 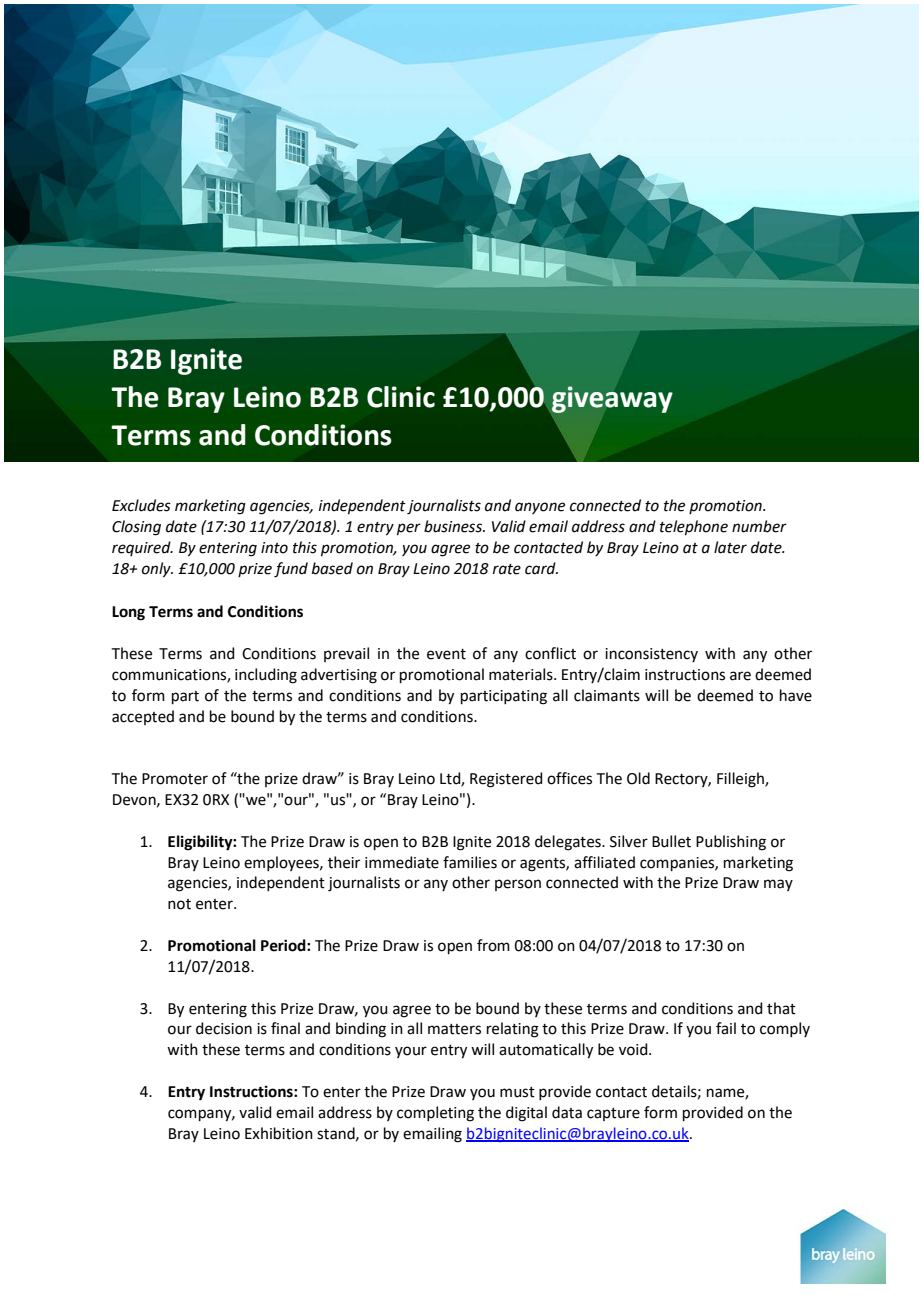 What do you see at coordinates (694, 527) in the screenshot?
I see `telephone` at bounding box center [694, 527].
